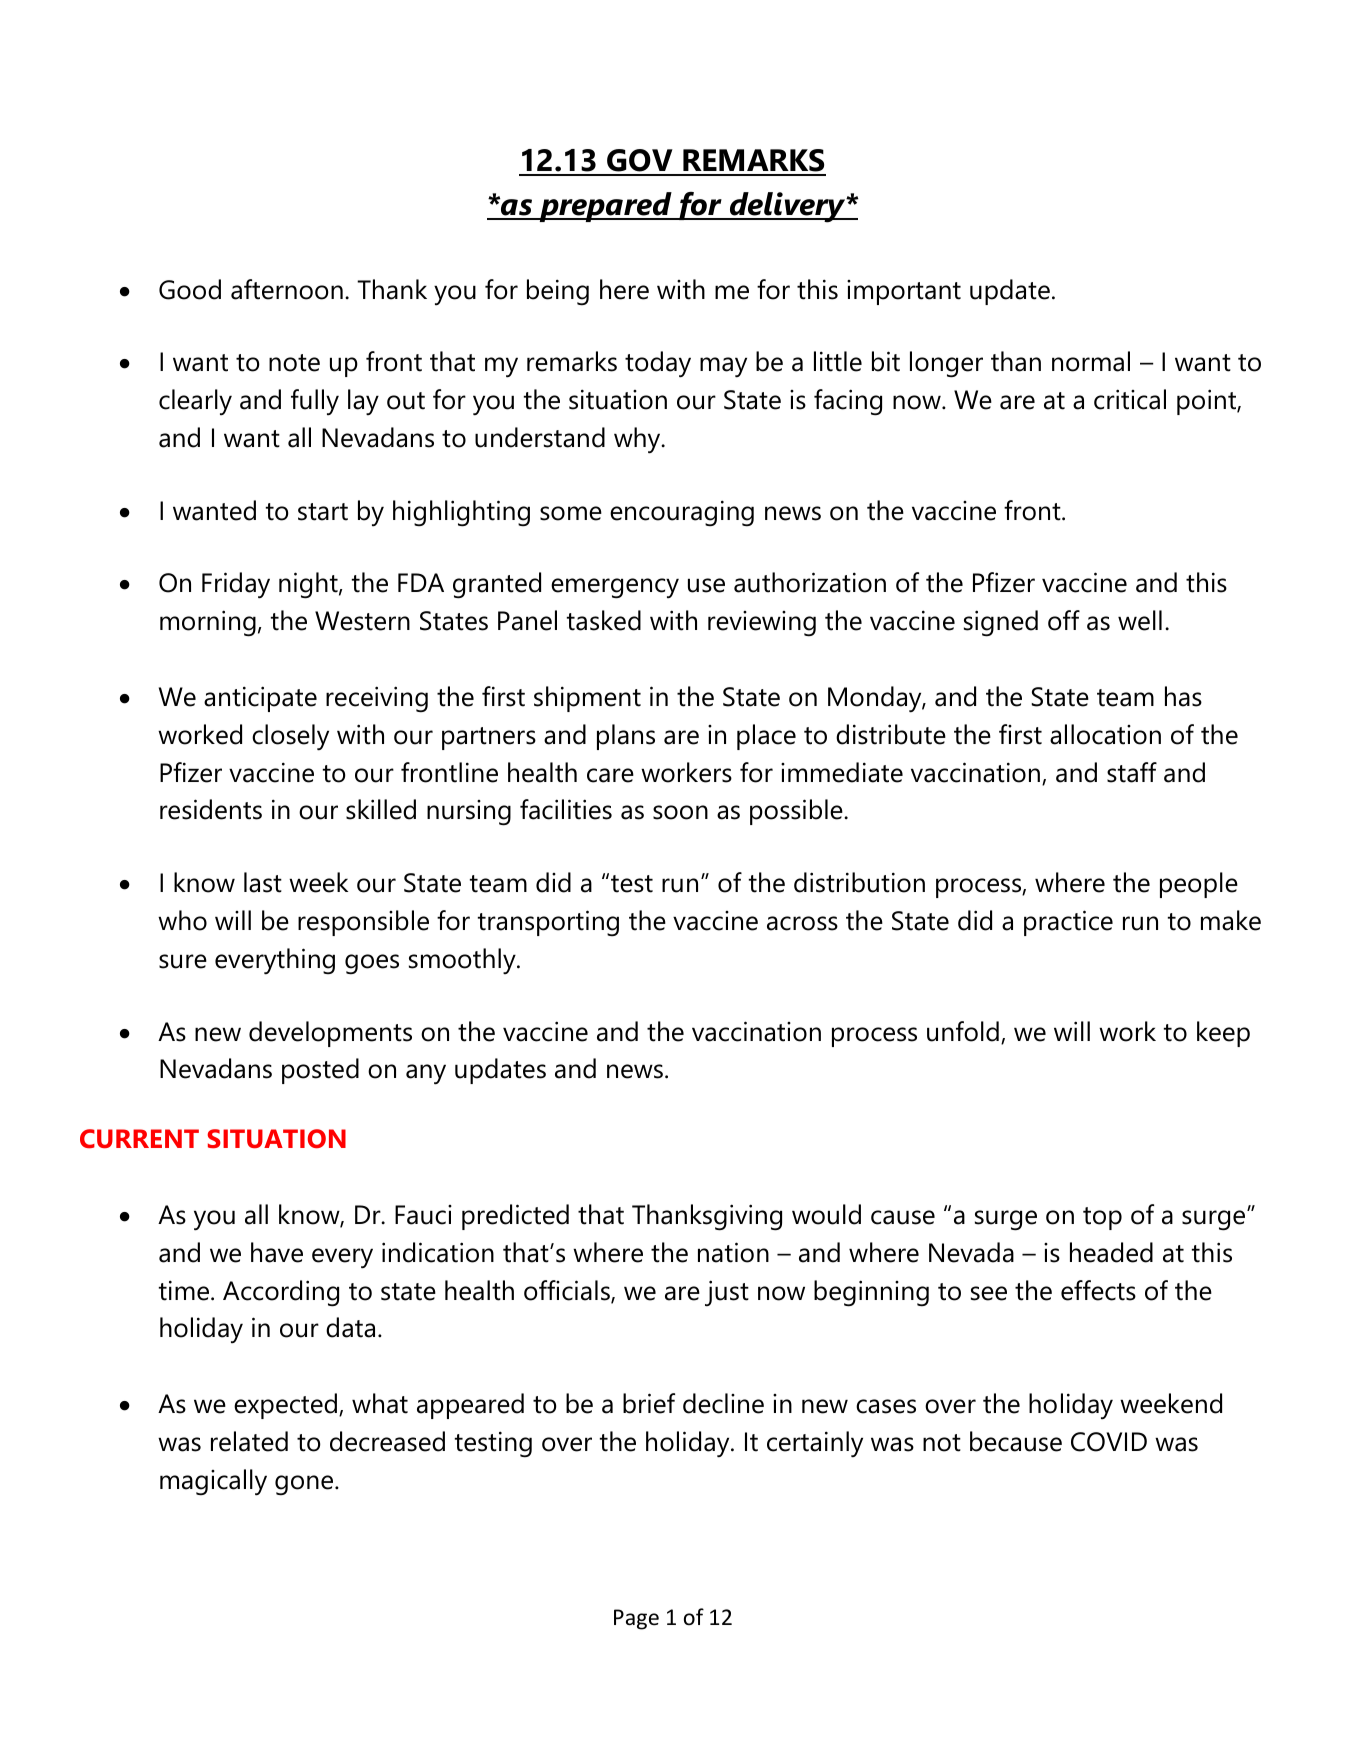 This screenshot has width=1345, height=1741. Describe the element at coordinates (287, 289) in the screenshot. I see `afternoon` at that location.
